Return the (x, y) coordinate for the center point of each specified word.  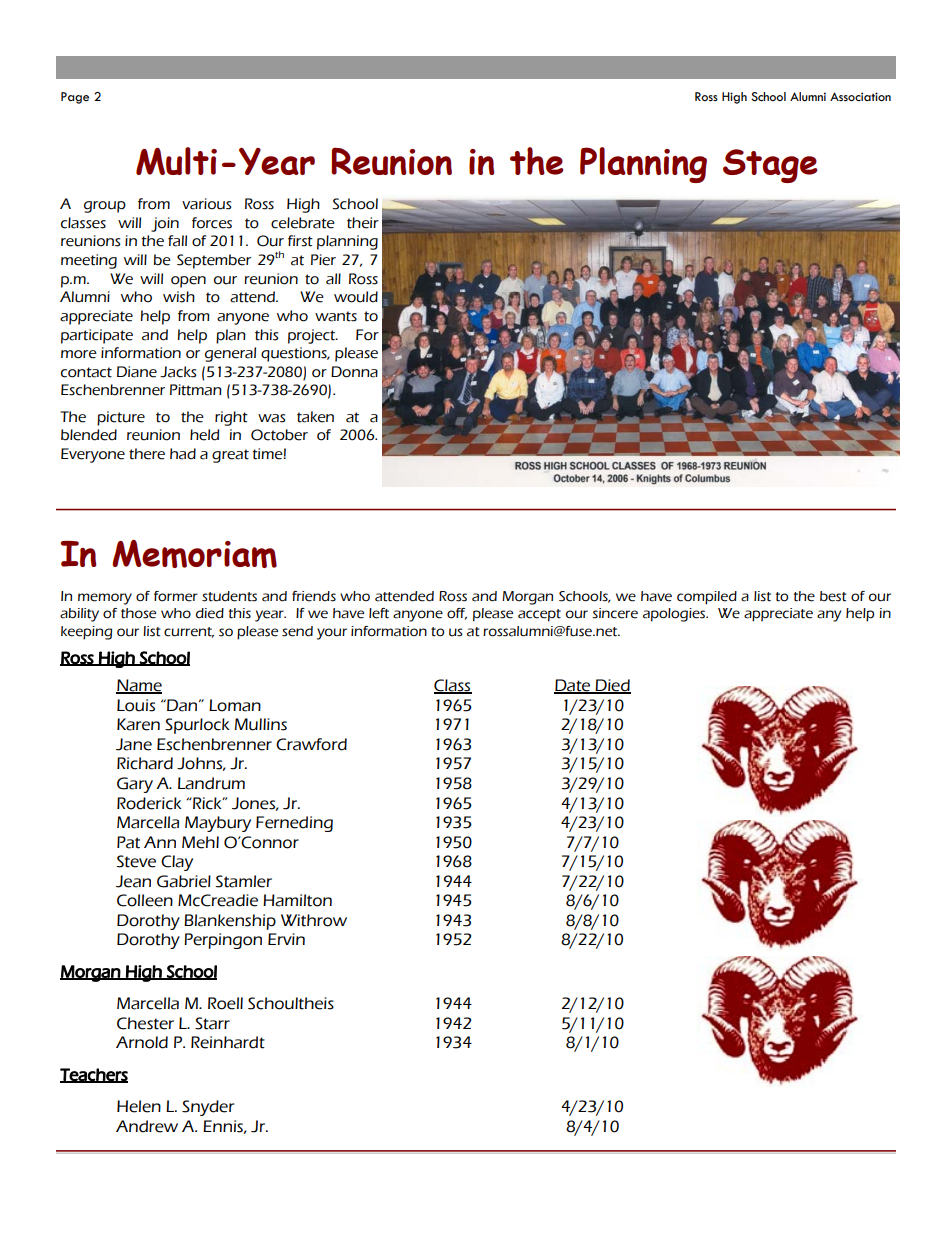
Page (75, 98)
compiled (707, 598)
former (176, 596)
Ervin (286, 939)
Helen (139, 1106)
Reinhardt (228, 1042)
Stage (770, 166)
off (457, 614)
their (363, 223)
